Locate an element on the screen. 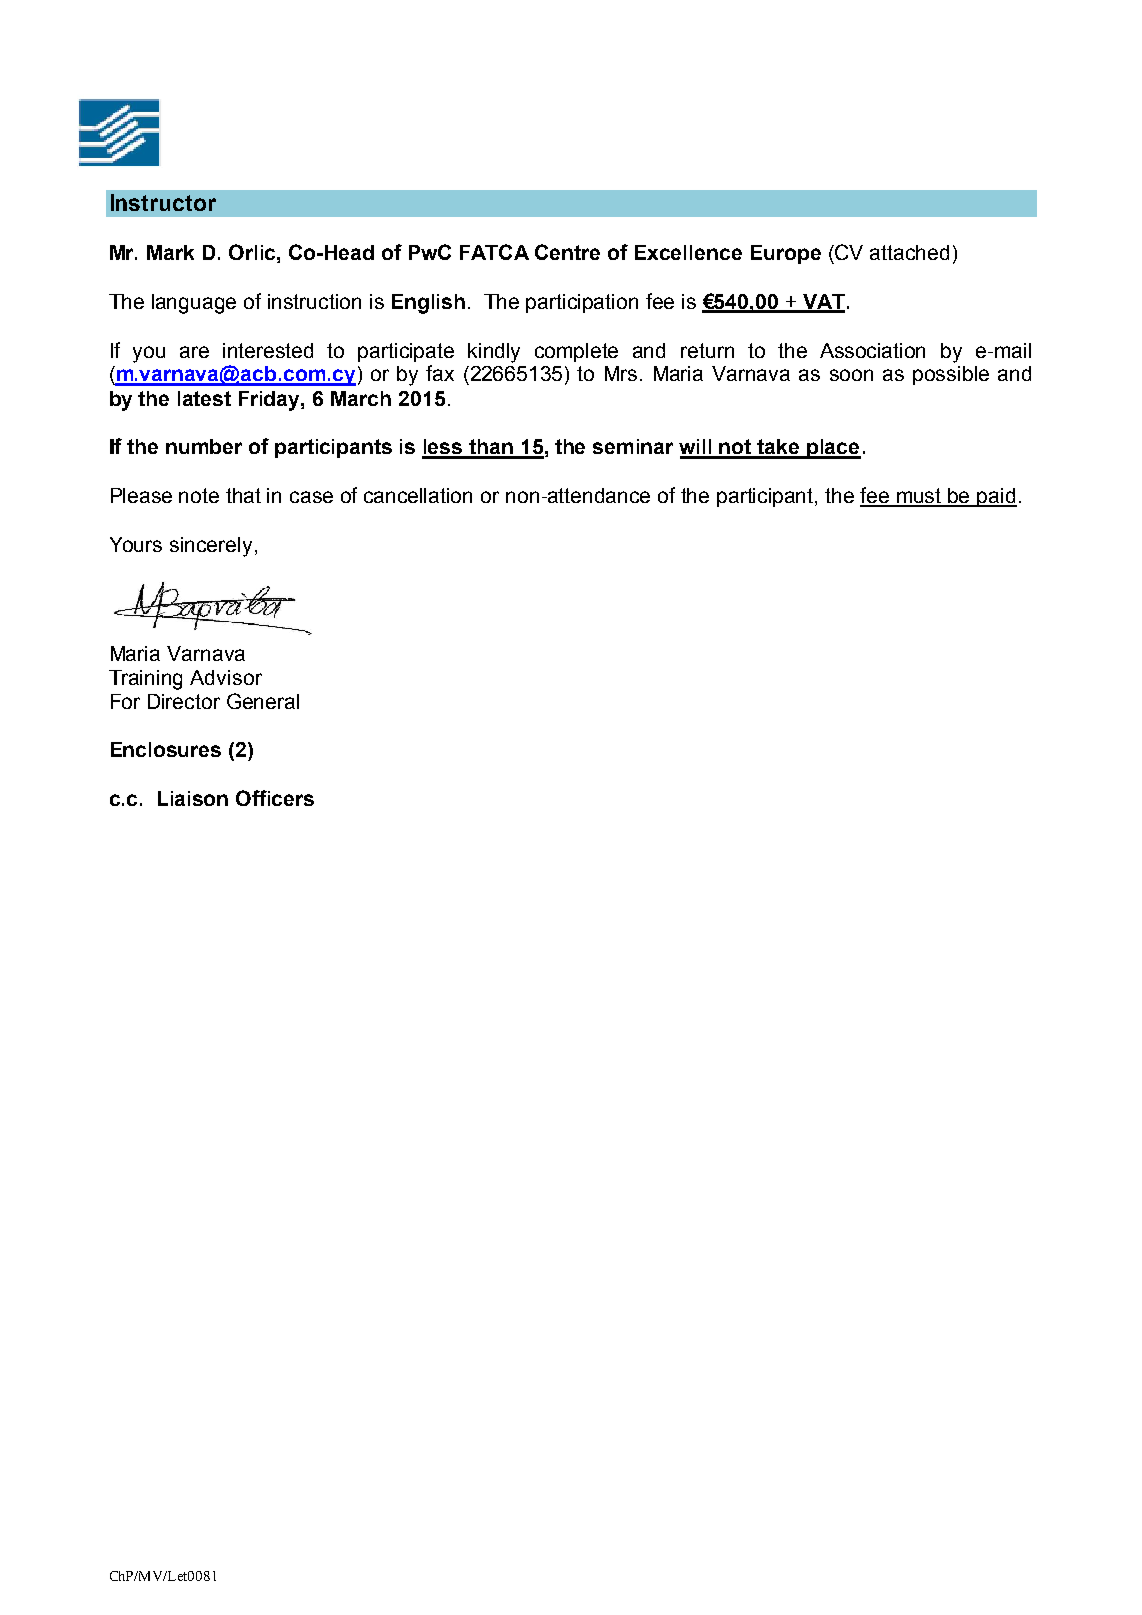  Instructor is located at coordinates (163, 202).
